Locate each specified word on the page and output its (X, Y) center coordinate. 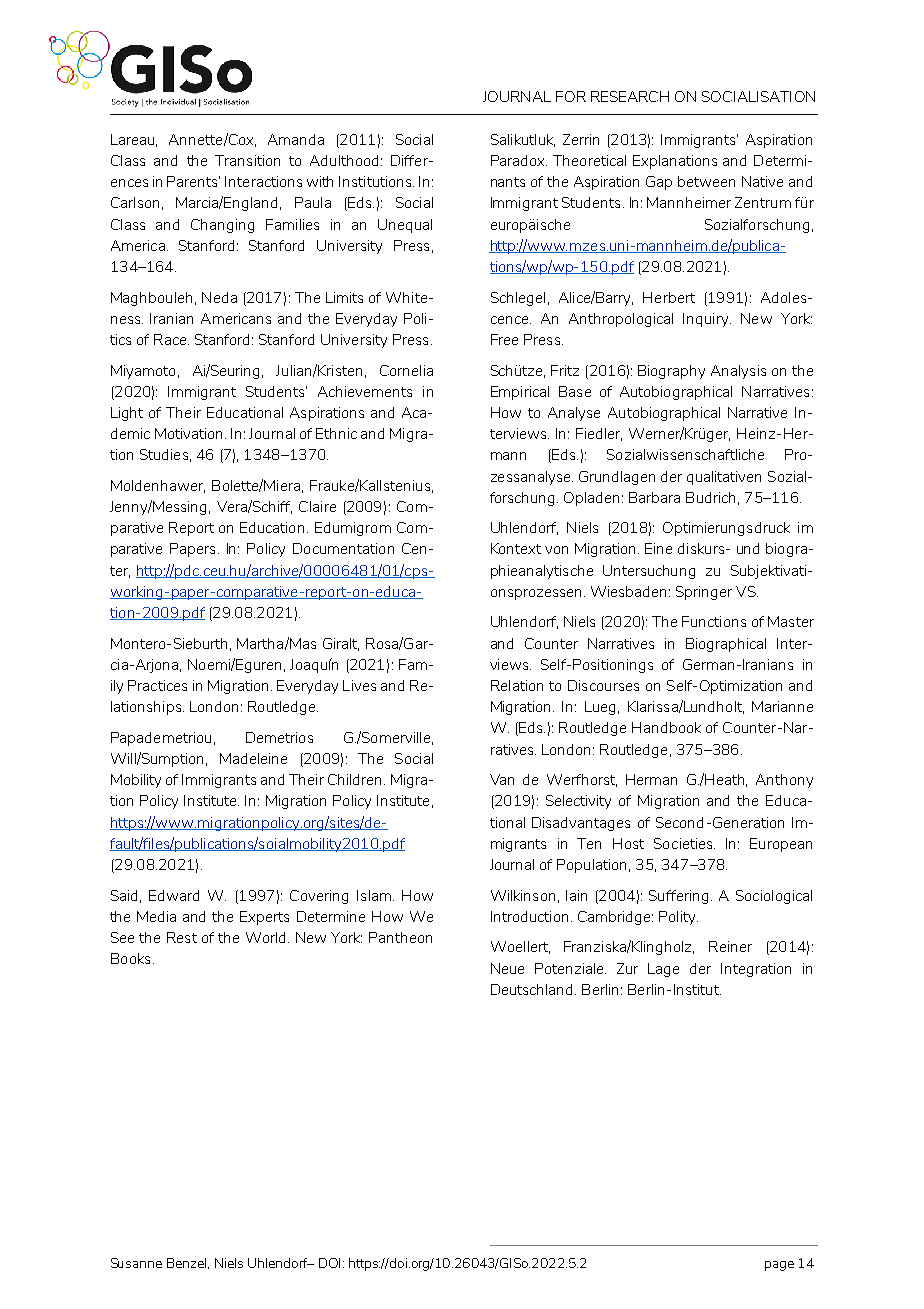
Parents (193, 181)
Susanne (136, 1263)
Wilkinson (523, 895)
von (556, 550)
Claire (317, 506)
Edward (174, 895)
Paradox (519, 160)
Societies (684, 843)
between (706, 181)
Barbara (654, 497)
